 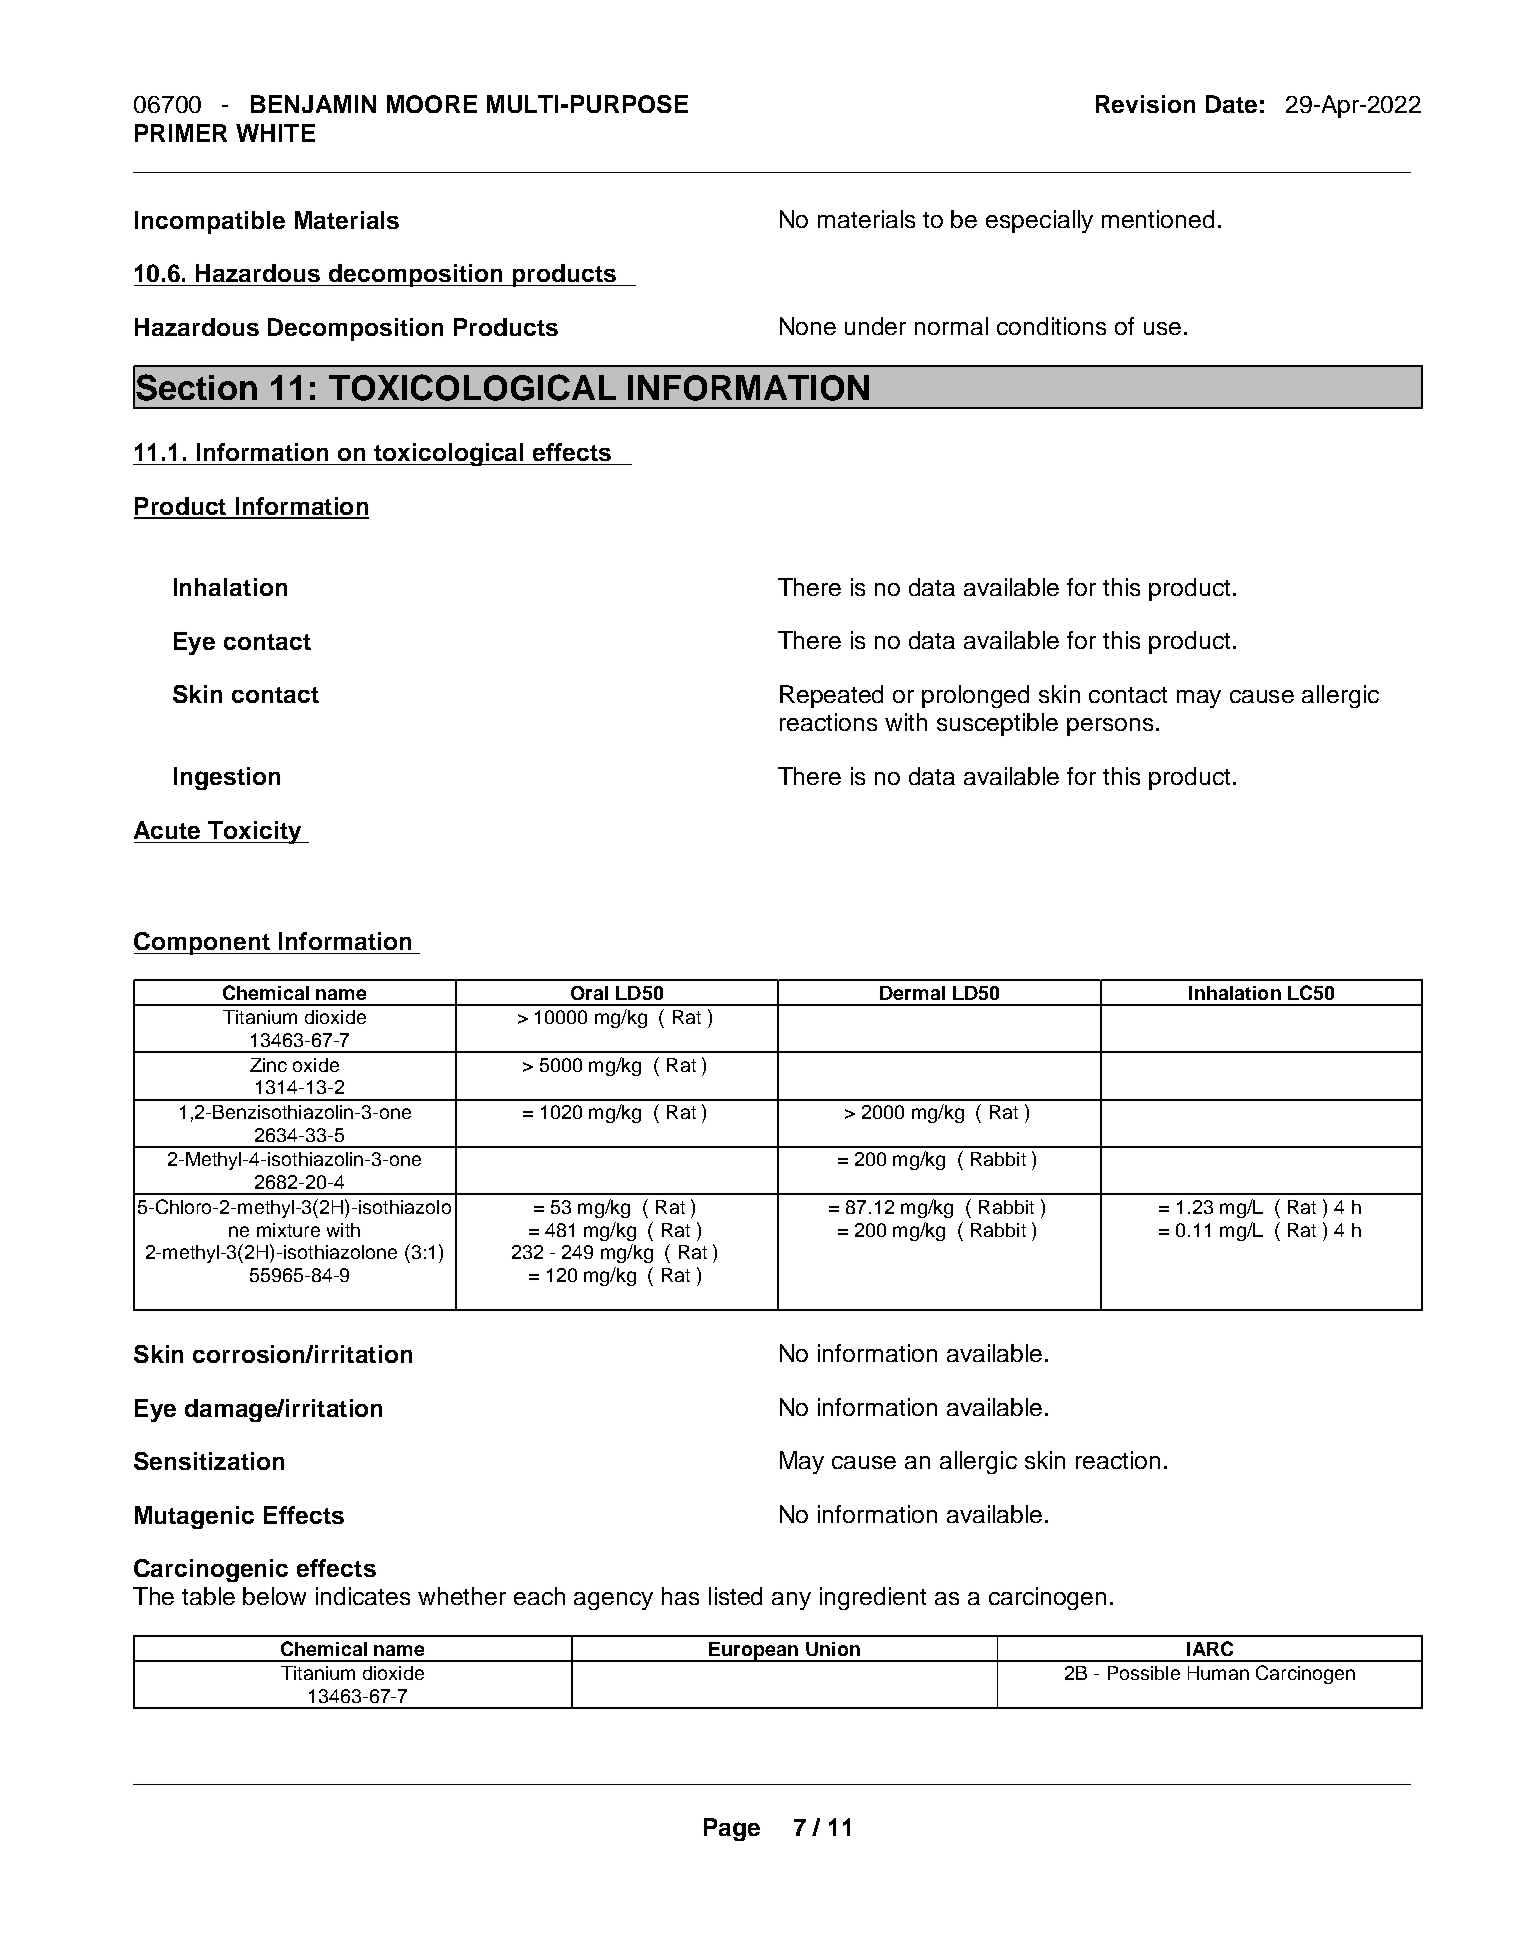 What do you see at coordinates (227, 778) in the document?
I see `Ingestion` at bounding box center [227, 778].
